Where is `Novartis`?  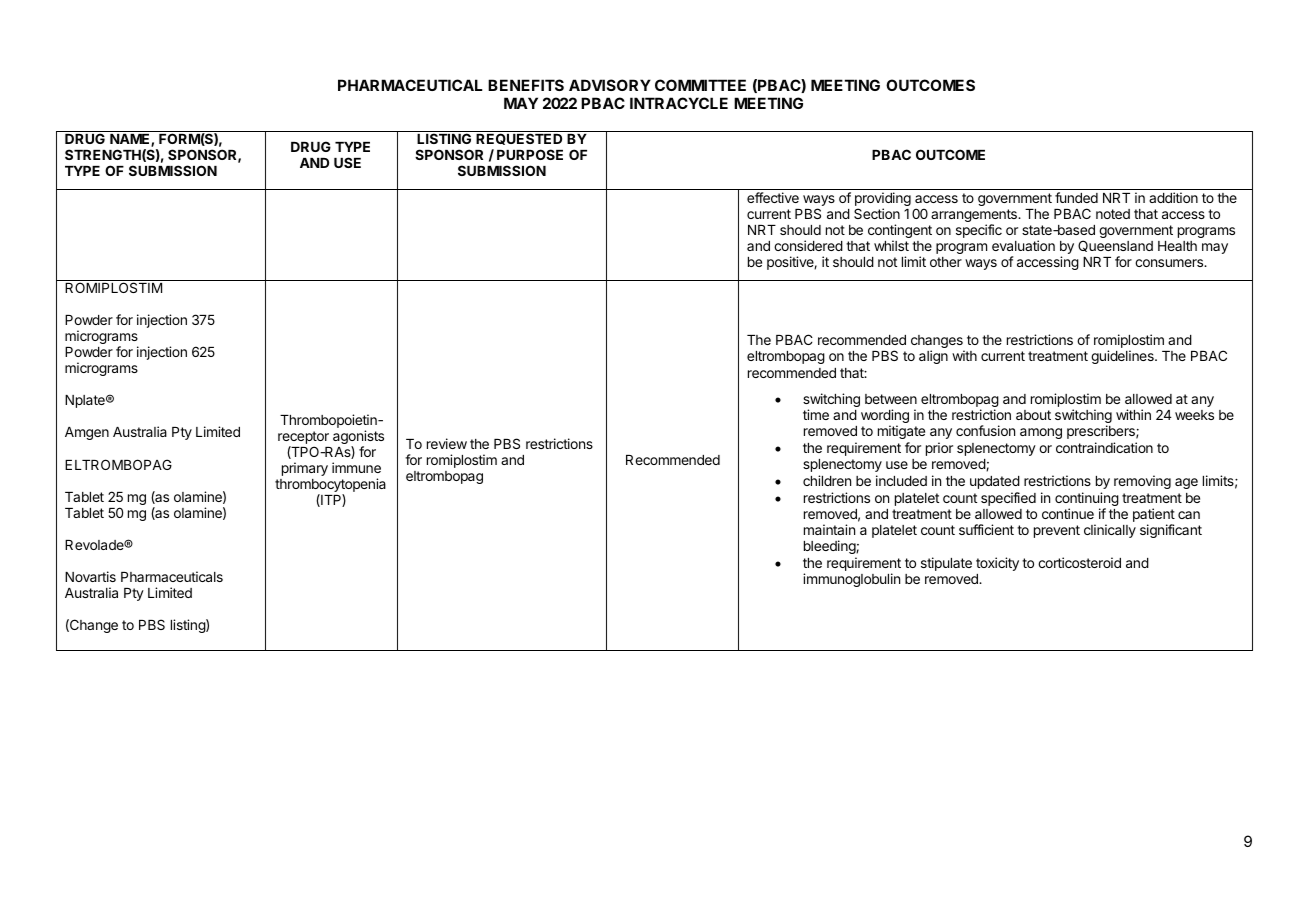
Novartis is located at coordinates (90, 576).
